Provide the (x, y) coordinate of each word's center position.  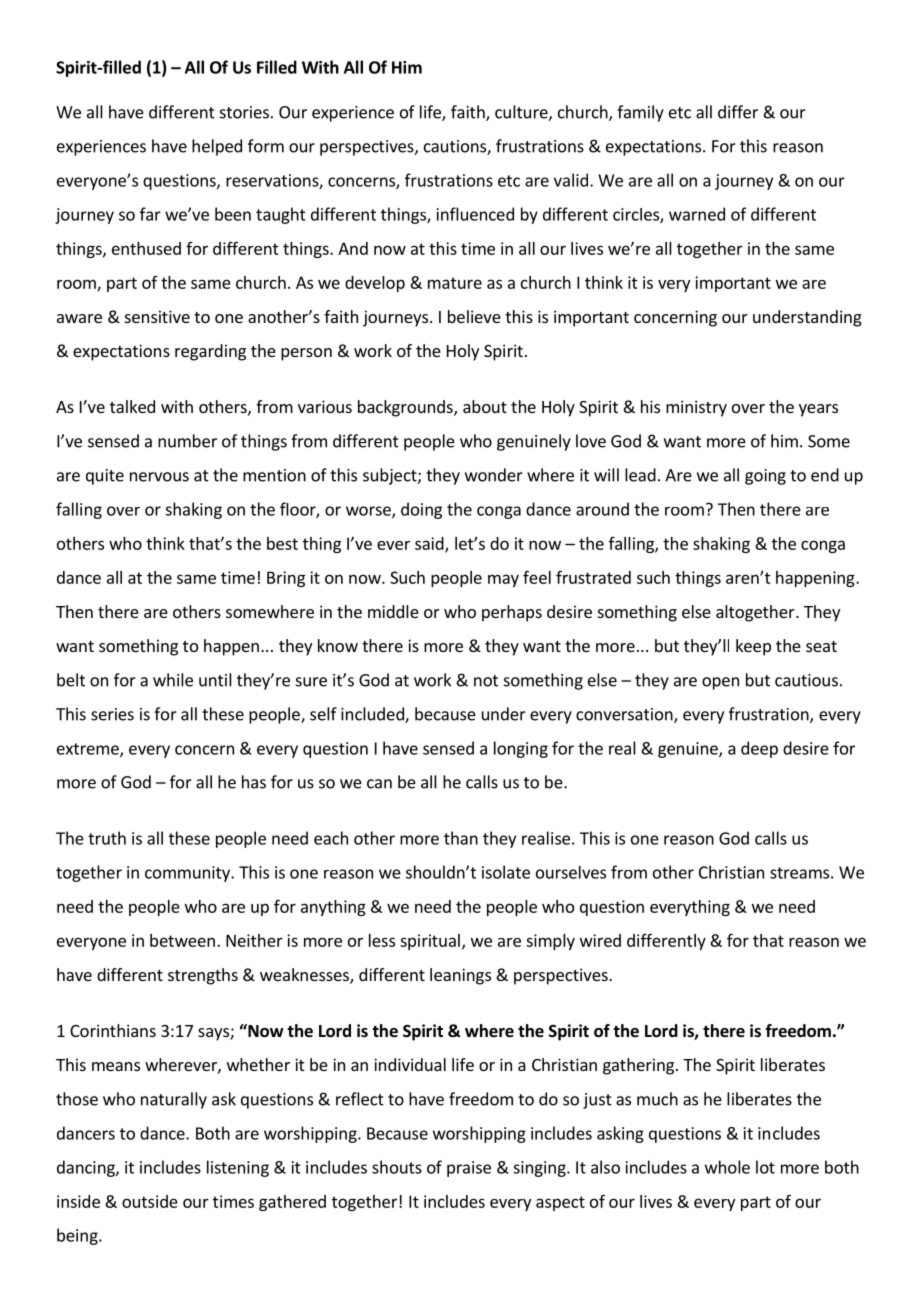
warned (697, 214)
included (373, 715)
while (173, 680)
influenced (475, 214)
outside (150, 1201)
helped (217, 147)
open (720, 683)
